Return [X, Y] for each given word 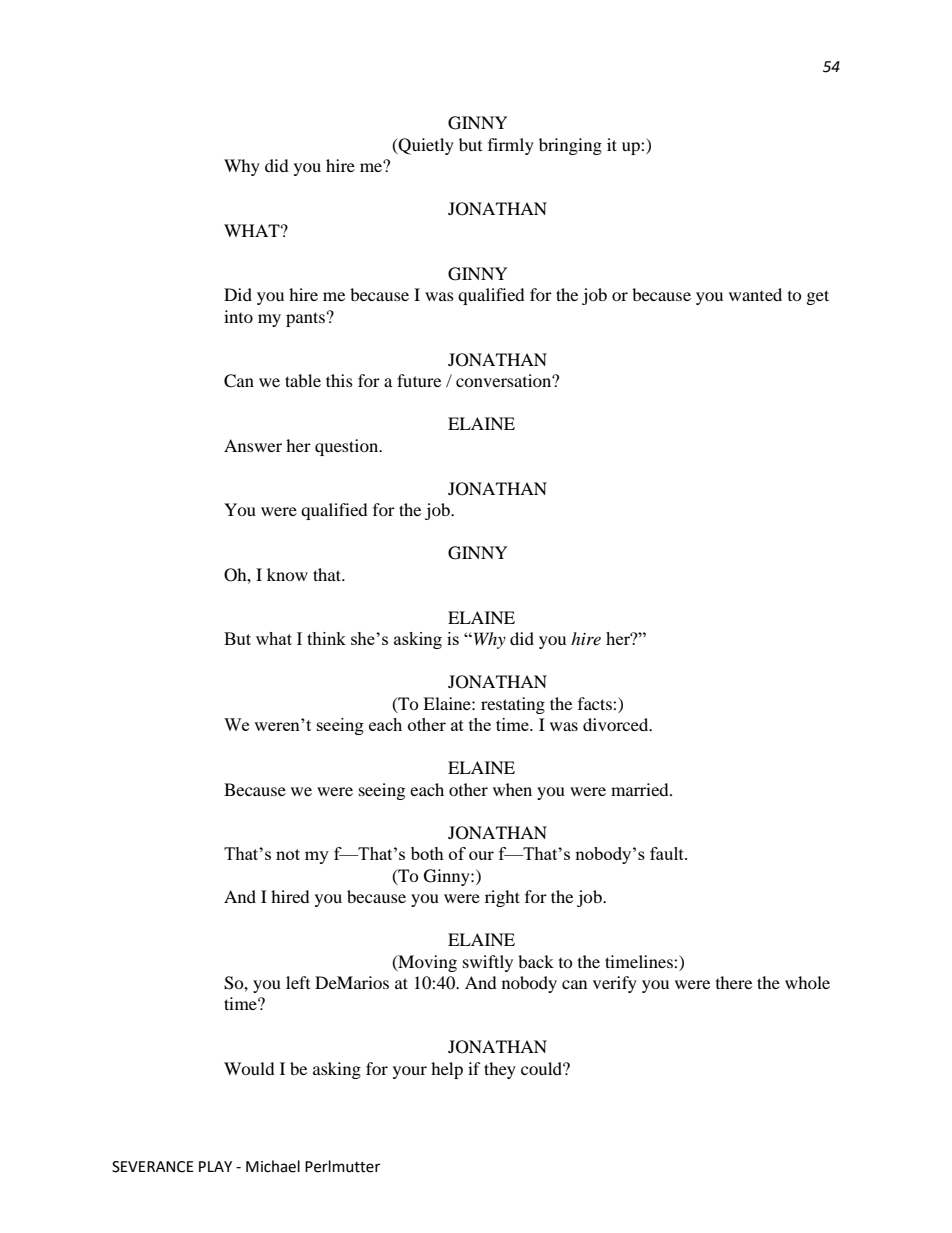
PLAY [215, 1166]
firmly [511, 146]
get [818, 297]
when [512, 789]
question [348, 447]
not [288, 854]
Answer [253, 445]
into [238, 316]
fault [668, 853]
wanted [755, 294]
